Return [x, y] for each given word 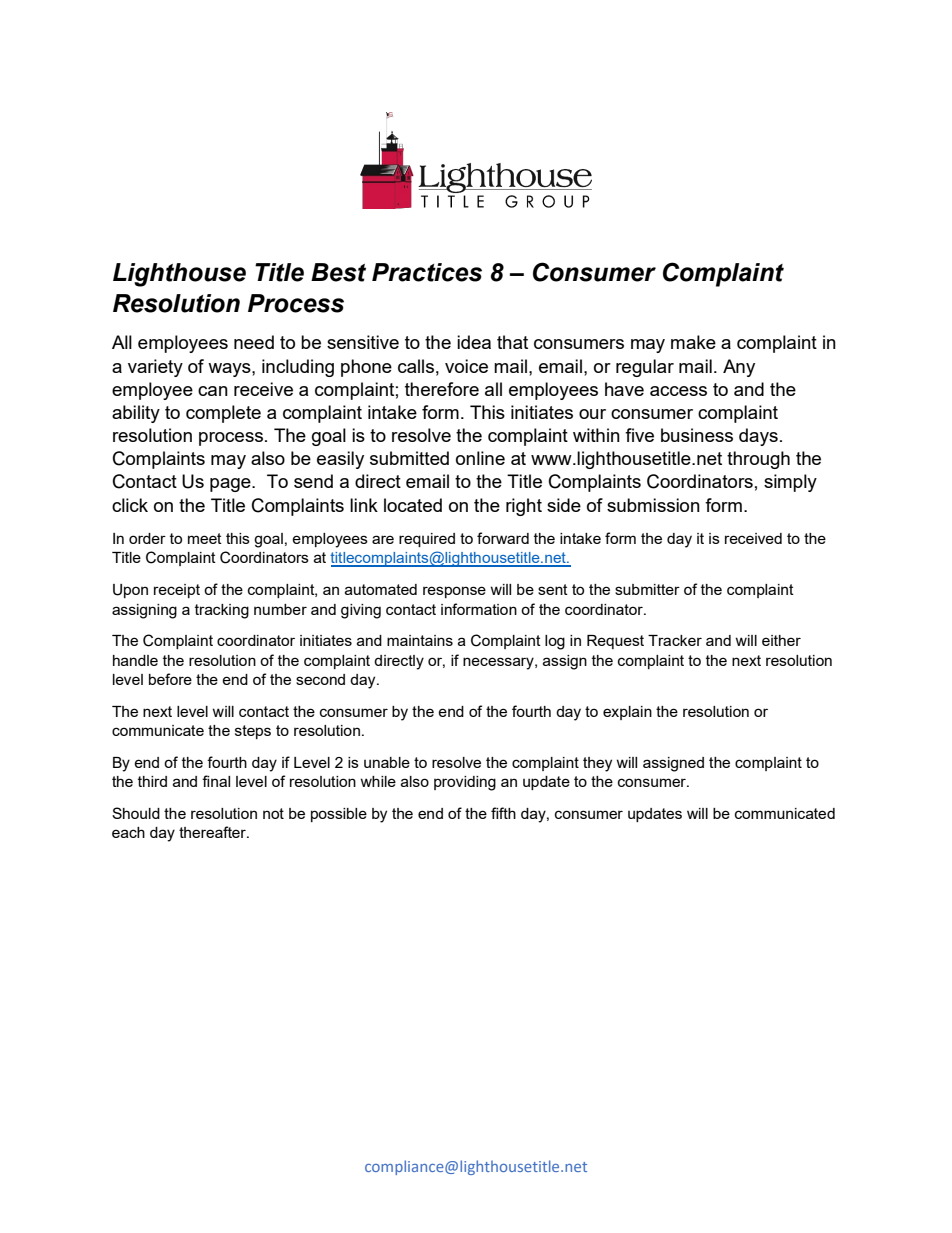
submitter [647, 589]
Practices [427, 272]
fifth [503, 813]
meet [205, 538]
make [693, 342]
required [427, 540]
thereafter [213, 832]
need [254, 342]
